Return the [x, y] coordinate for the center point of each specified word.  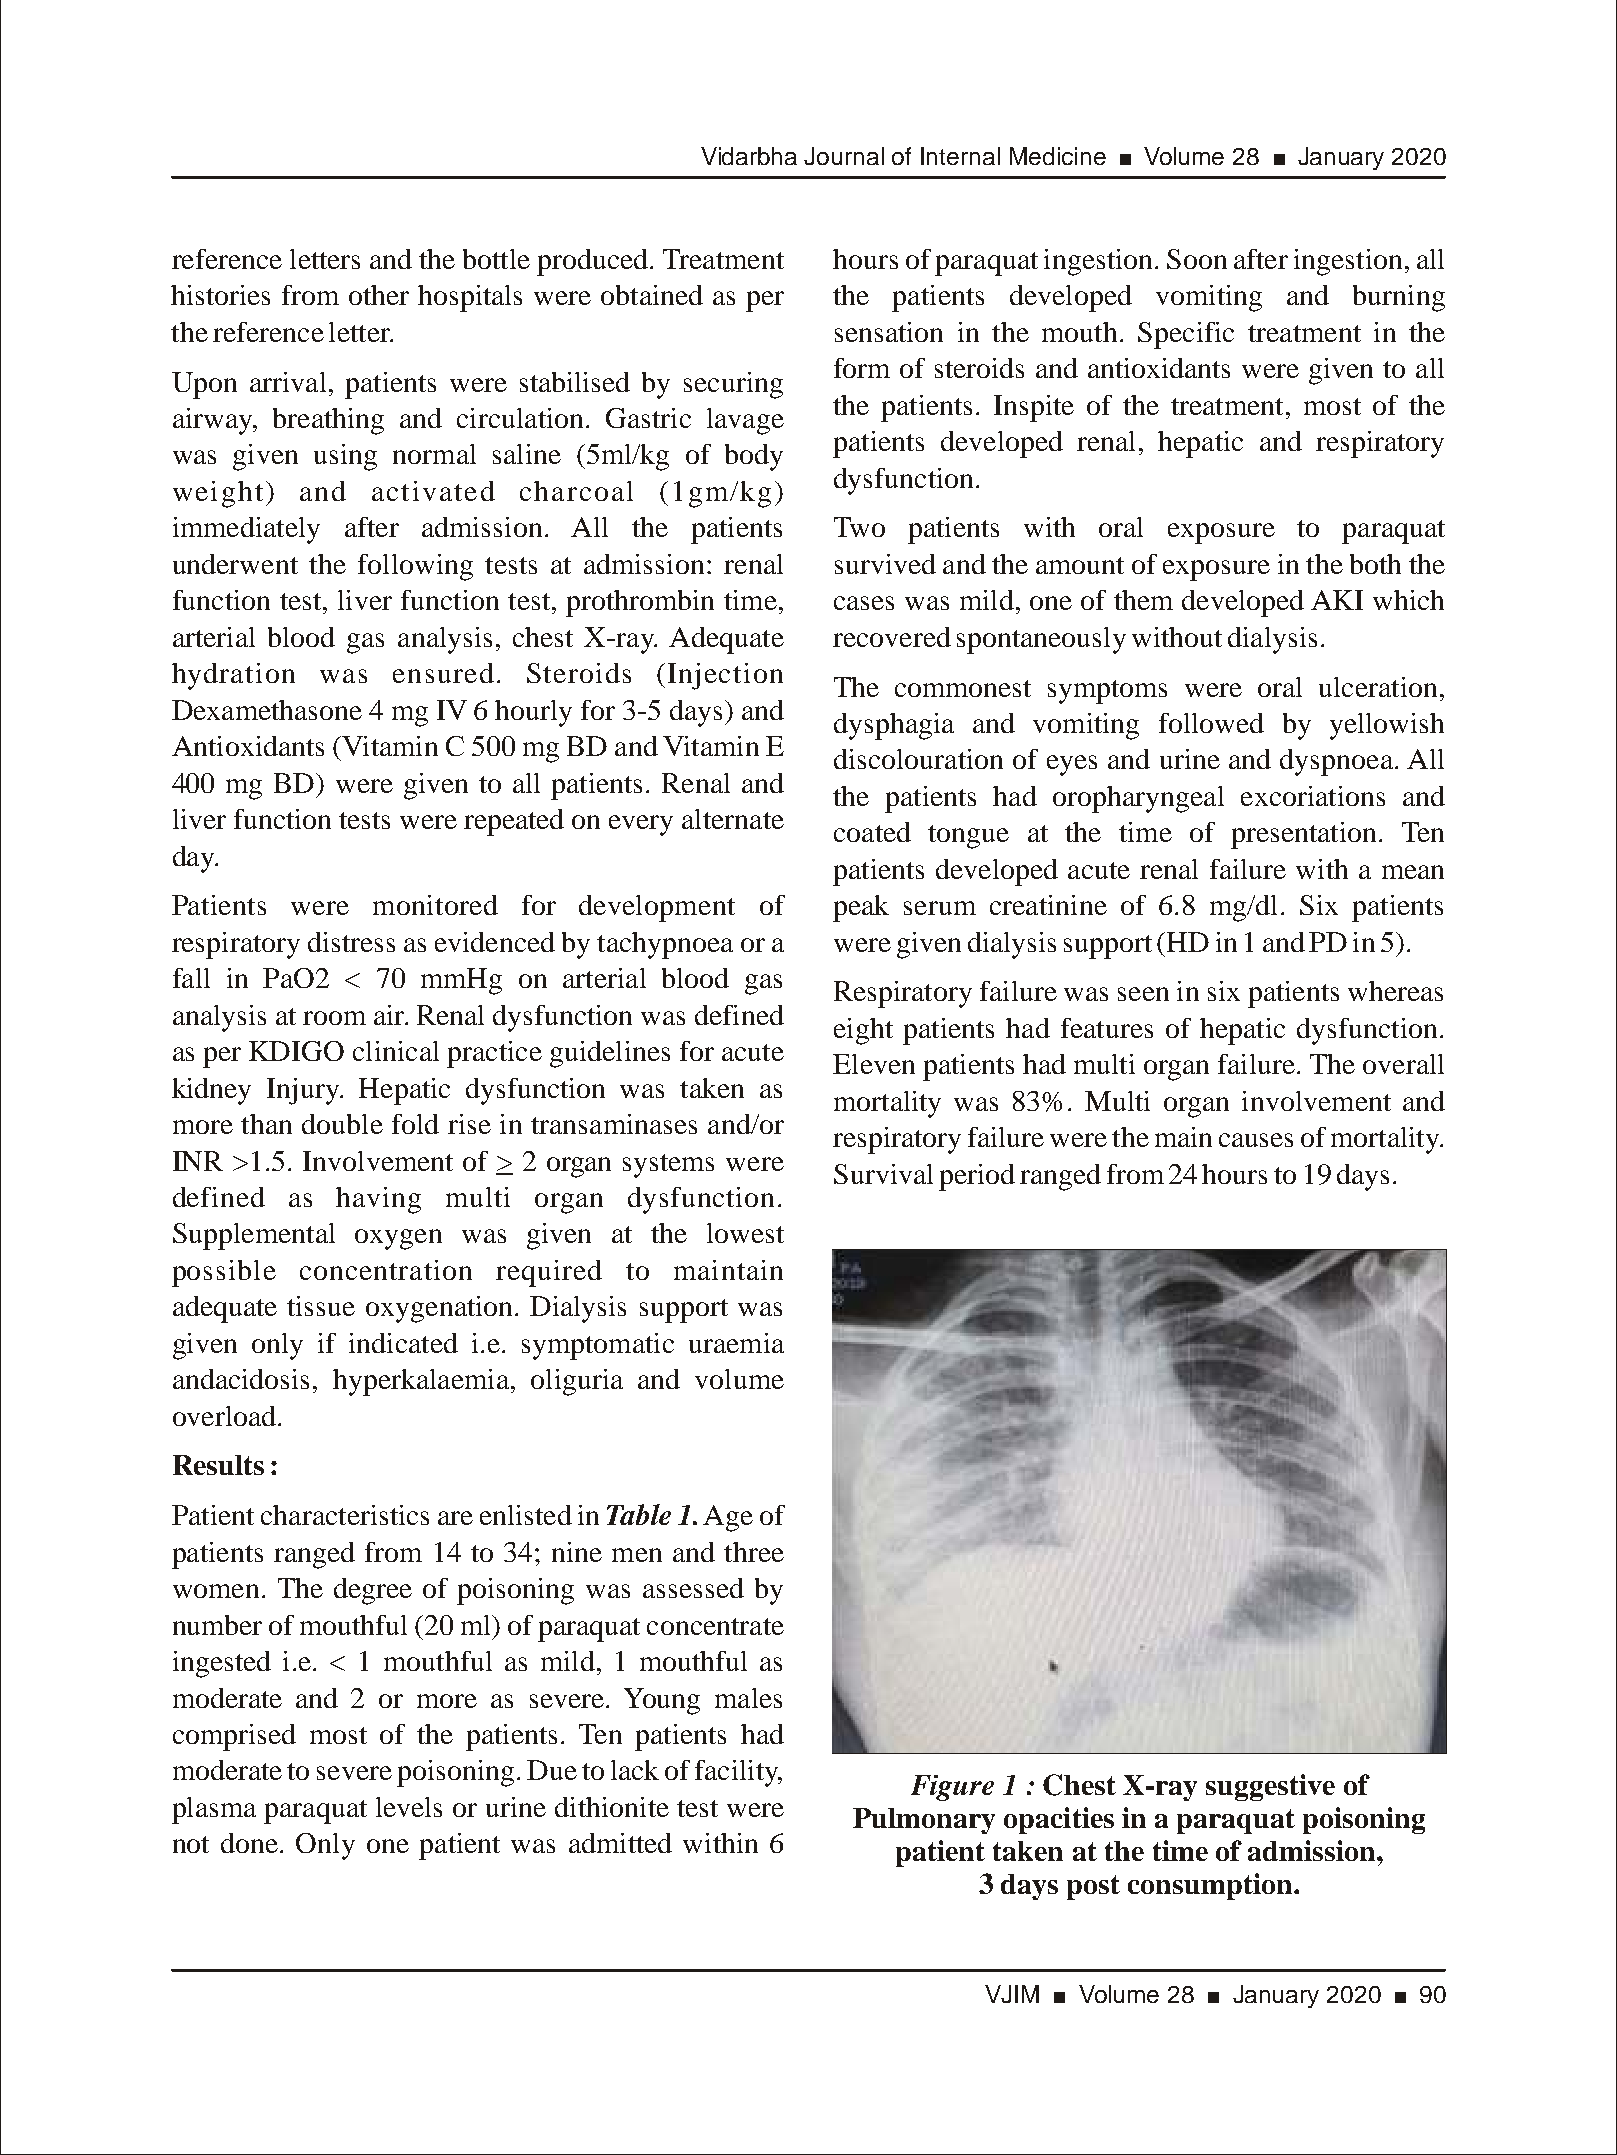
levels [409, 1807]
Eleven [874, 1064]
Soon [1197, 259]
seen [1143, 994]
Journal [844, 156]
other [379, 295]
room [334, 1018]
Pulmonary [924, 1821]
